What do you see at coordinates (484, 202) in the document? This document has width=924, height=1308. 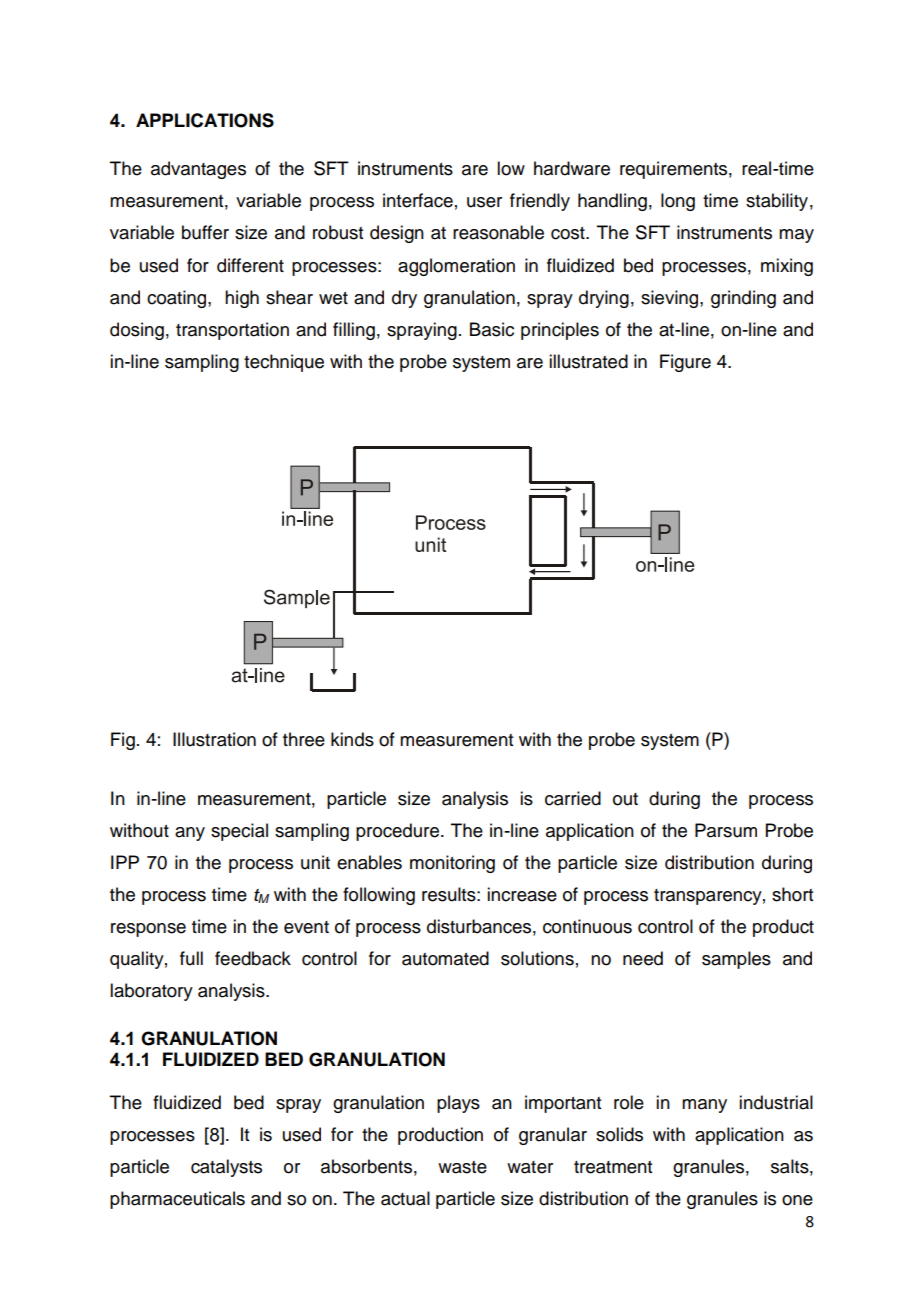 I see `user` at bounding box center [484, 202].
